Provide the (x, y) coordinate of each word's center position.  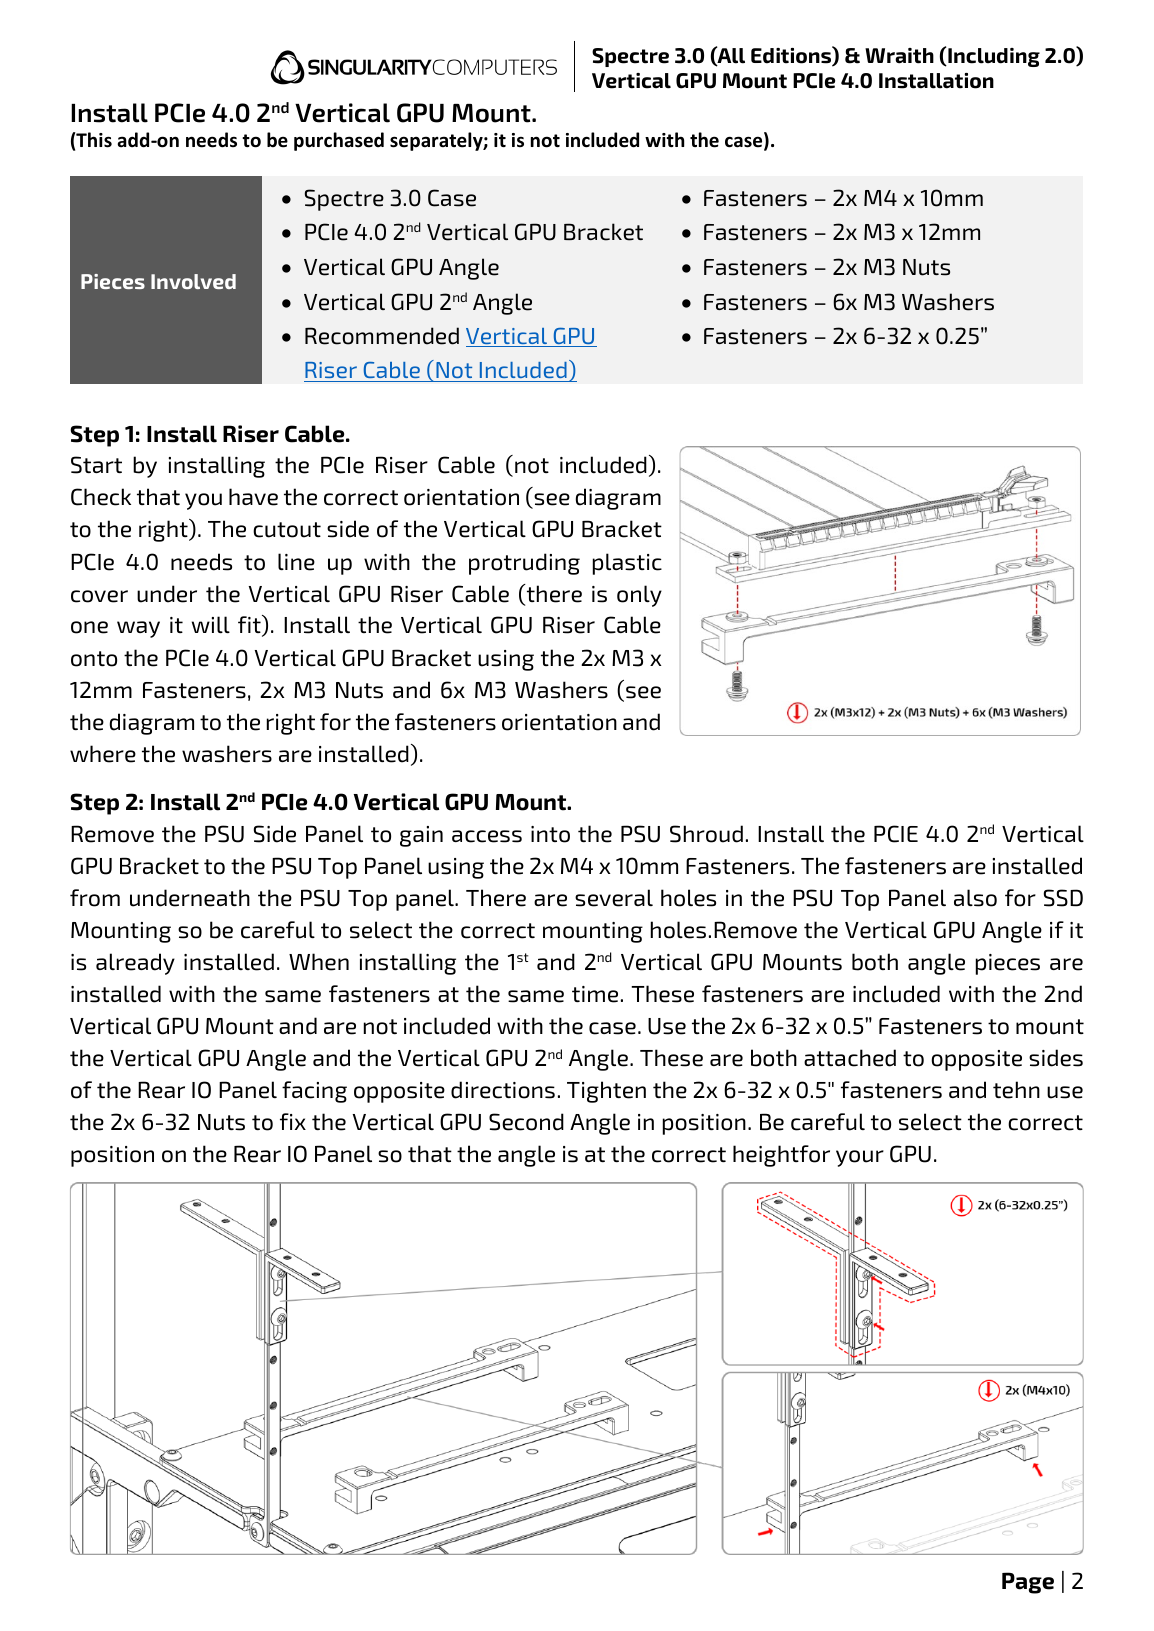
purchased (339, 141)
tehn (1016, 1090)
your (860, 1158)
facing (314, 1092)
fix (293, 1121)
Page (1028, 1583)
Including (993, 57)
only (639, 596)
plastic (627, 564)
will (211, 624)
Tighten (606, 1092)
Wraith (899, 56)
